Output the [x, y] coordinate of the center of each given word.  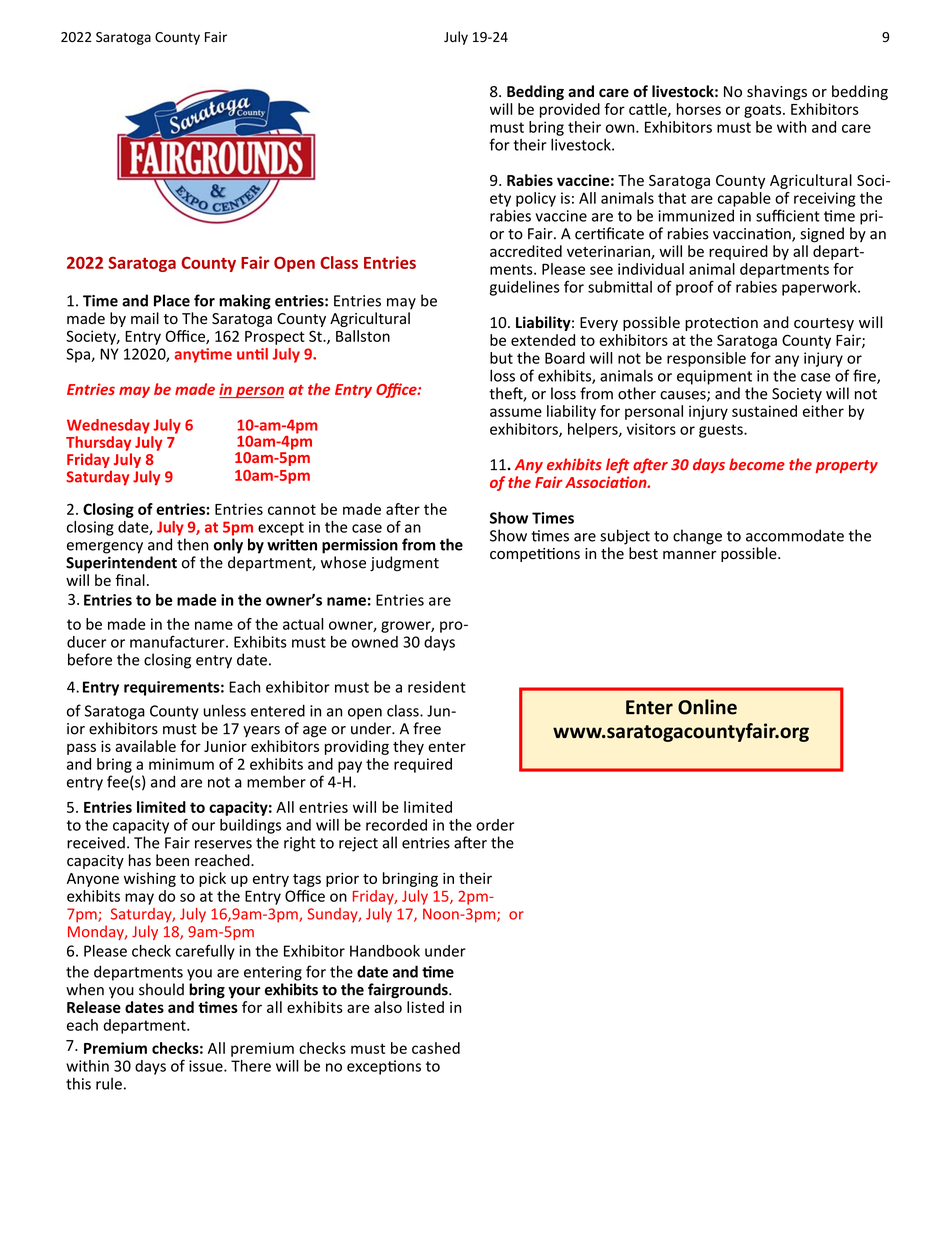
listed [425, 1007]
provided [570, 110]
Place [172, 300]
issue [207, 1066]
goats [764, 111]
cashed [436, 1048]
